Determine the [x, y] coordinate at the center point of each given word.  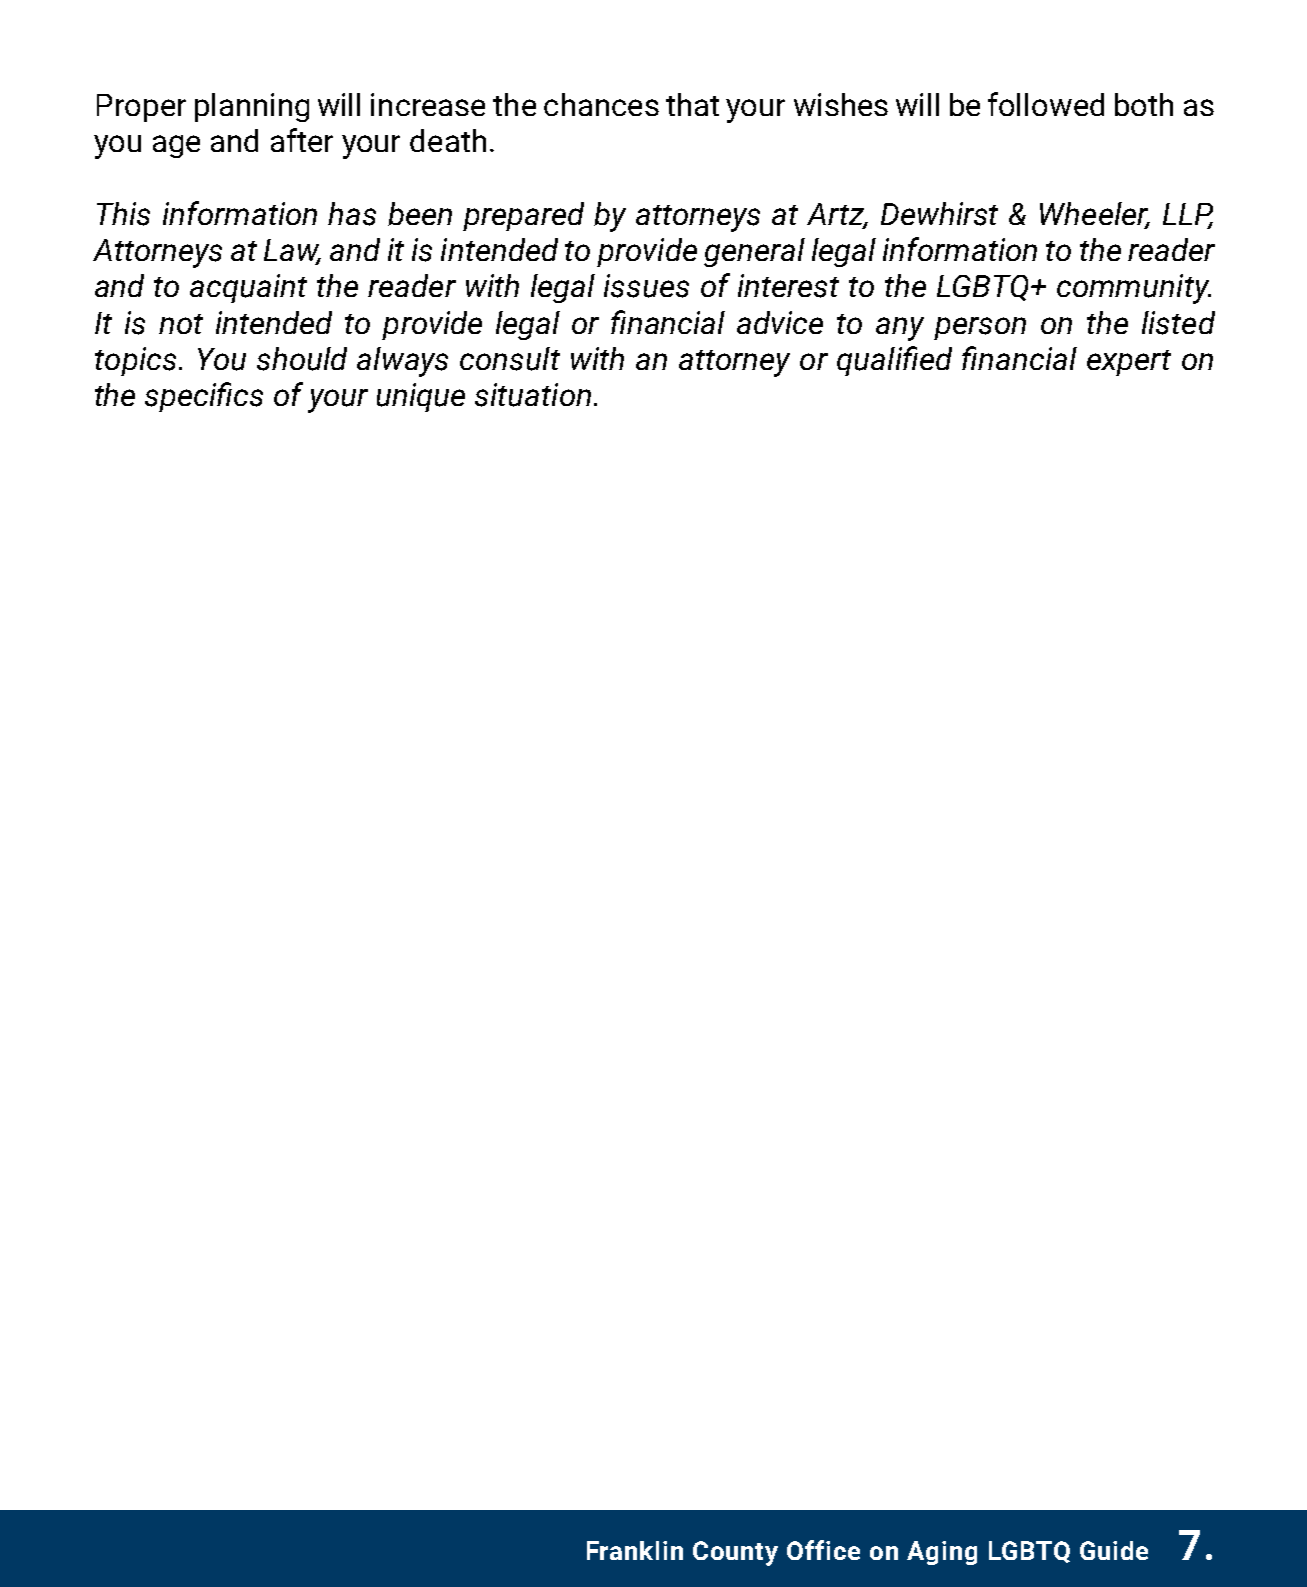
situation [533, 395]
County [735, 1553]
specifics [204, 397]
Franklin [635, 1550]
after [302, 140]
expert [1129, 363]
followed [1046, 104]
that [692, 104]
